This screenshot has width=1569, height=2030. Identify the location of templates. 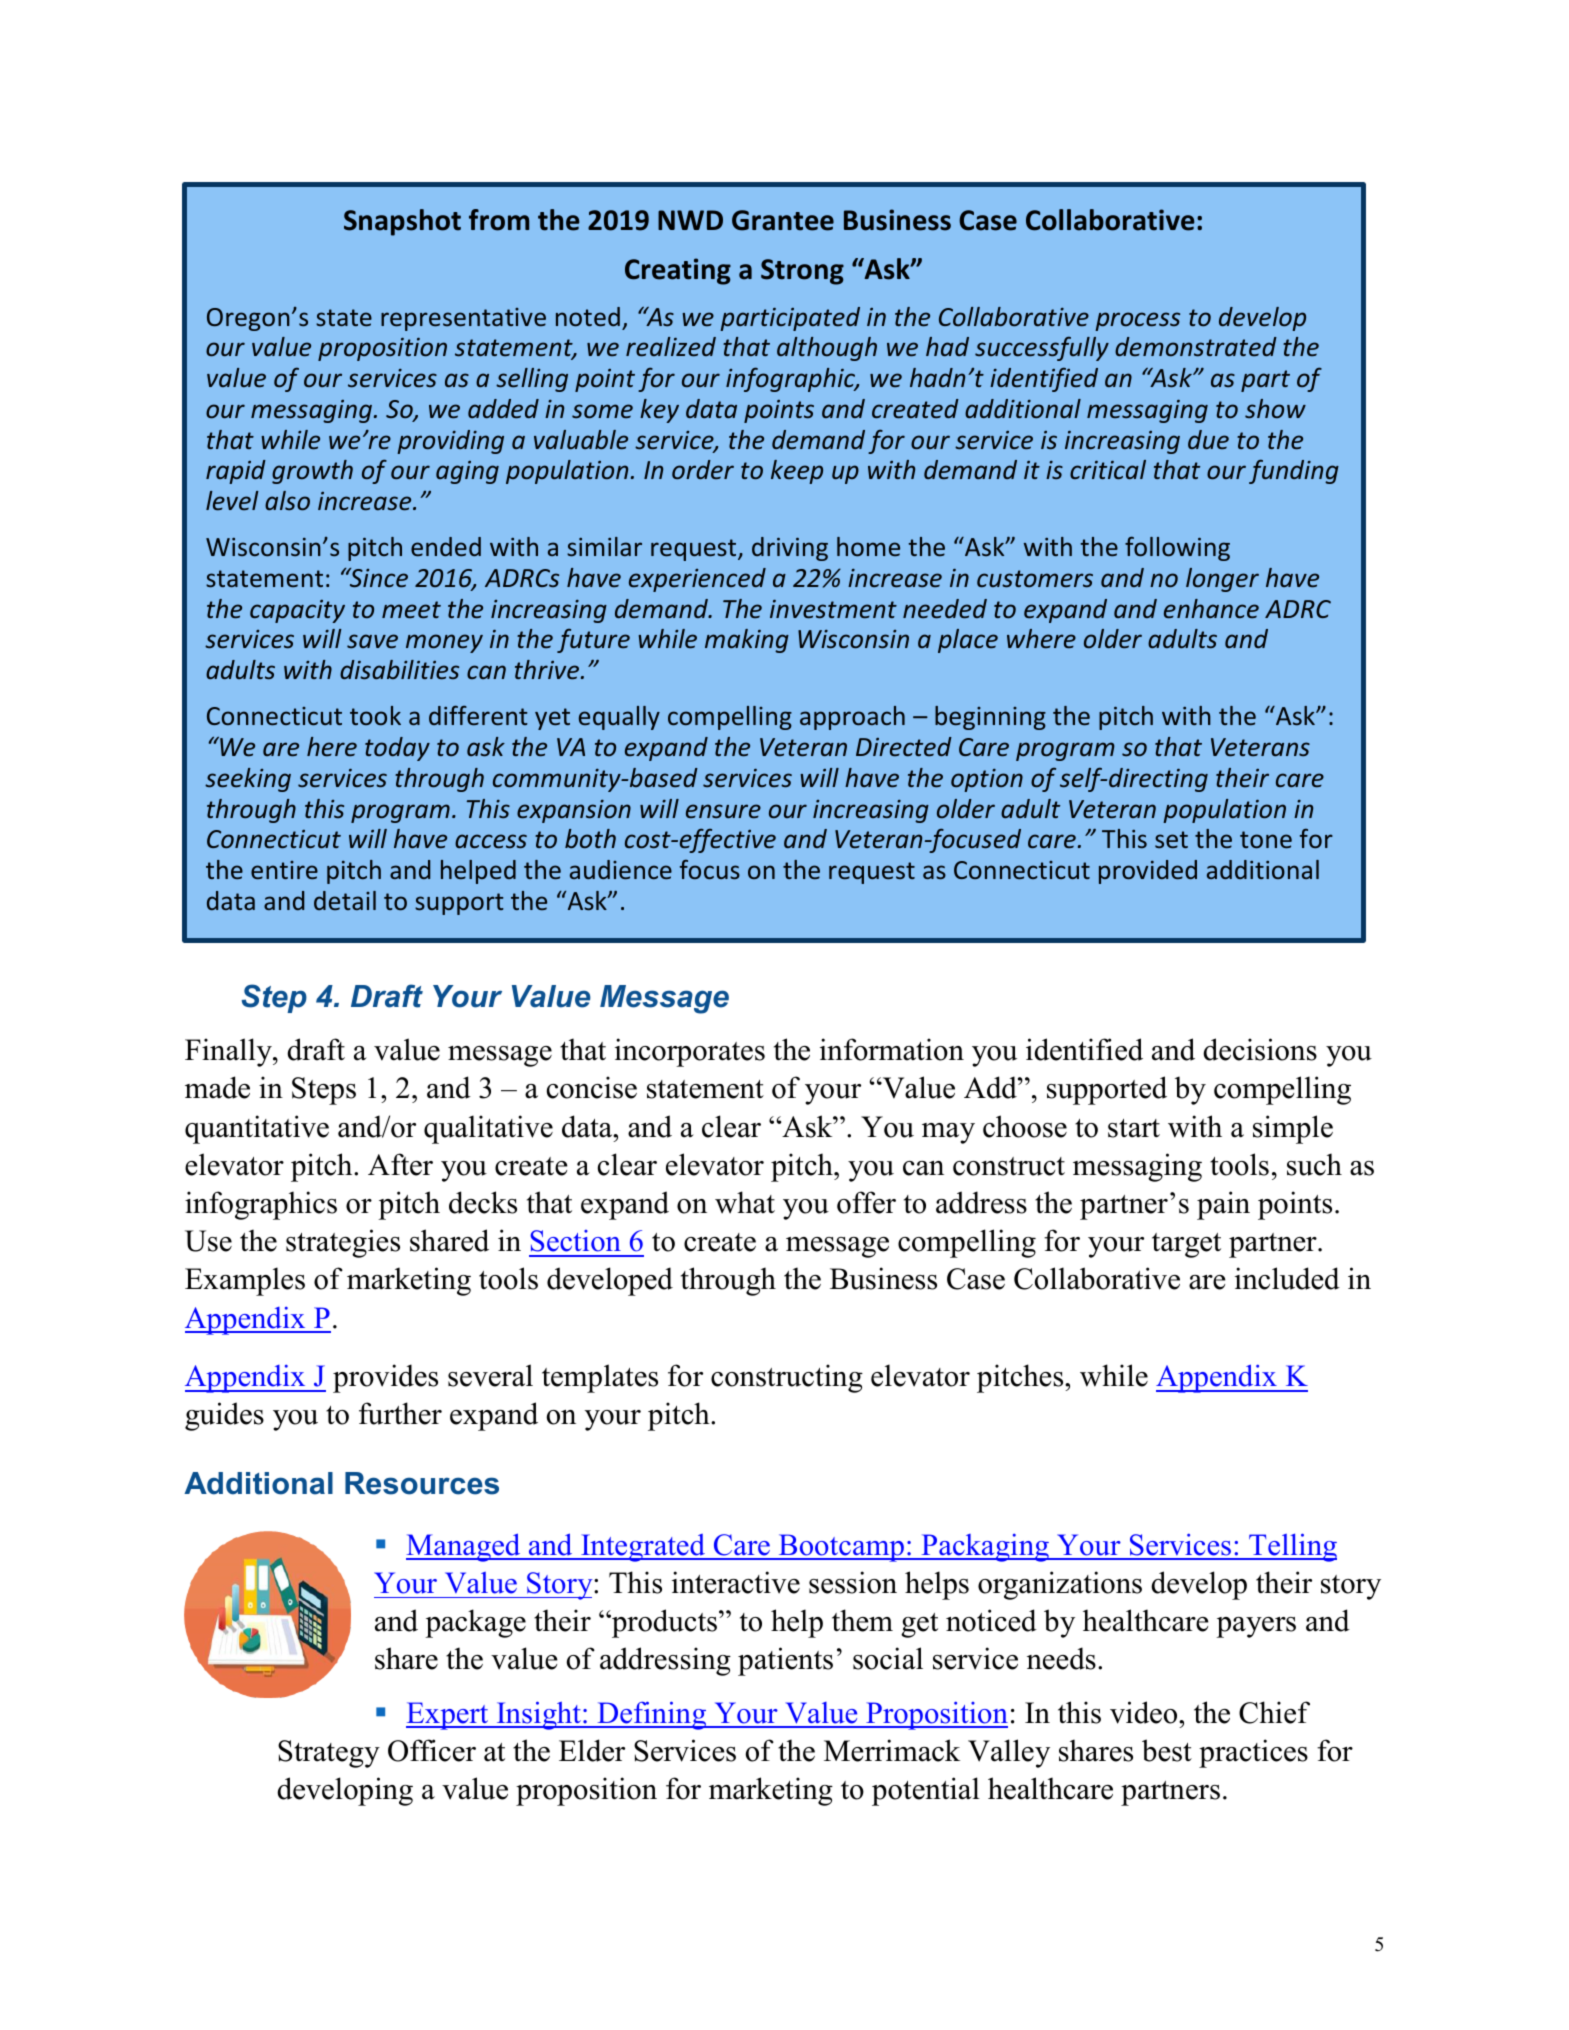
(600, 1378).
